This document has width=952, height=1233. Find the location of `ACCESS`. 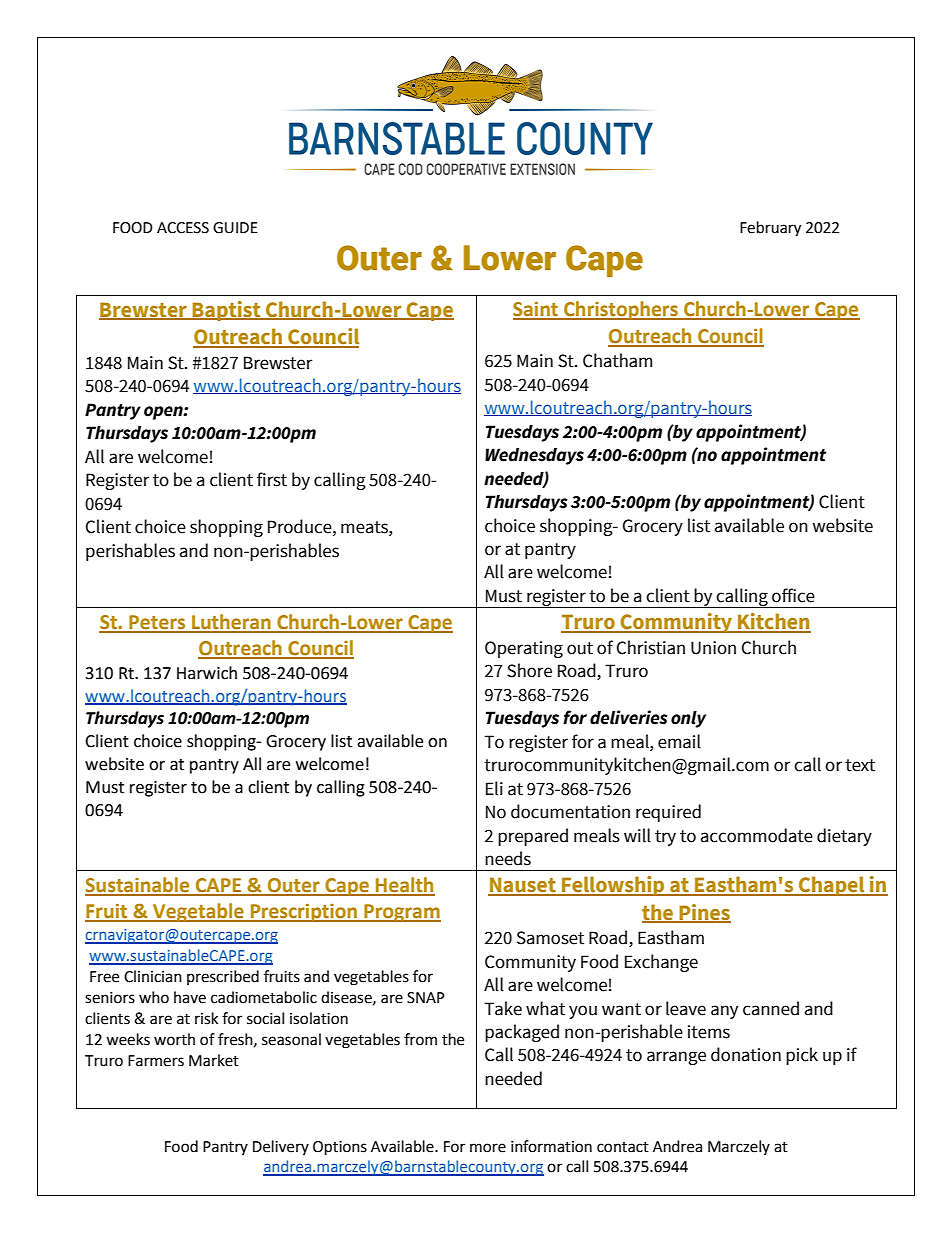

ACCESS is located at coordinates (183, 228).
